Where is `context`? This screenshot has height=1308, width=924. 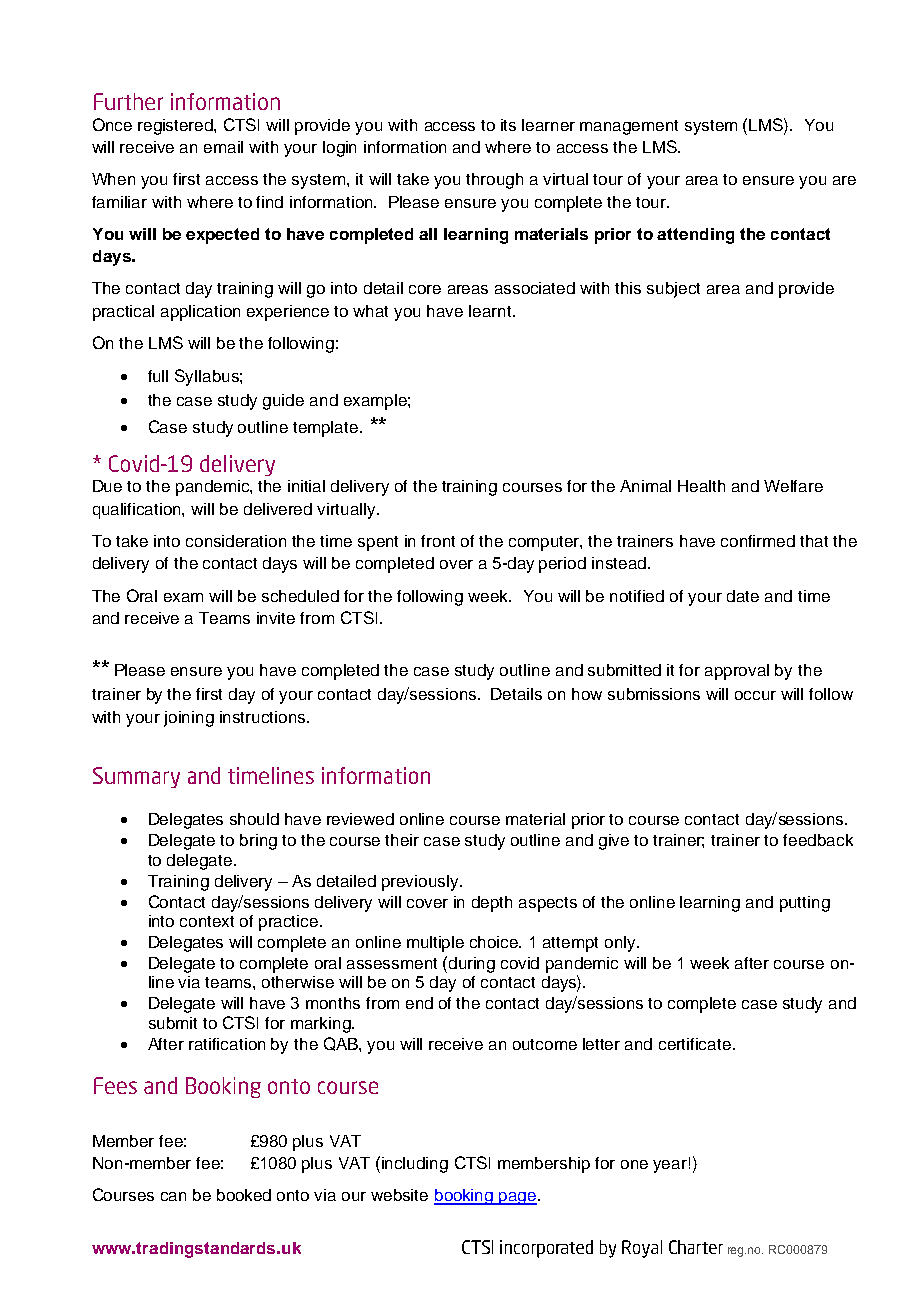 context is located at coordinates (207, 921).
